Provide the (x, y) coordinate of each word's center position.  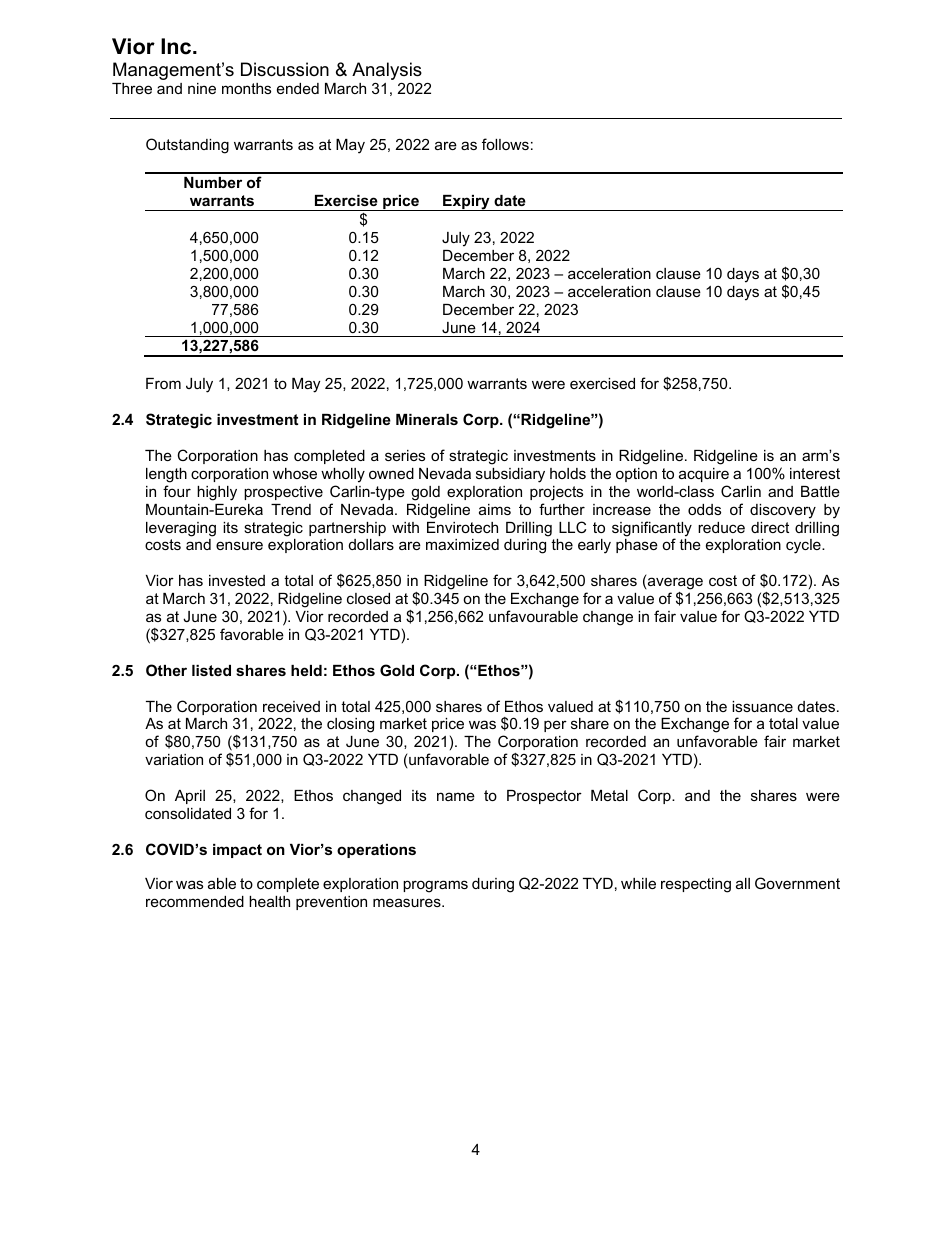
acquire (704, 475)
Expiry (466, 203)
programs (435, 886)
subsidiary (510, 475)
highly (217, 493)
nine (202, 88)
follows (505, 144)
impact (237, 851)
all (743, 883)
